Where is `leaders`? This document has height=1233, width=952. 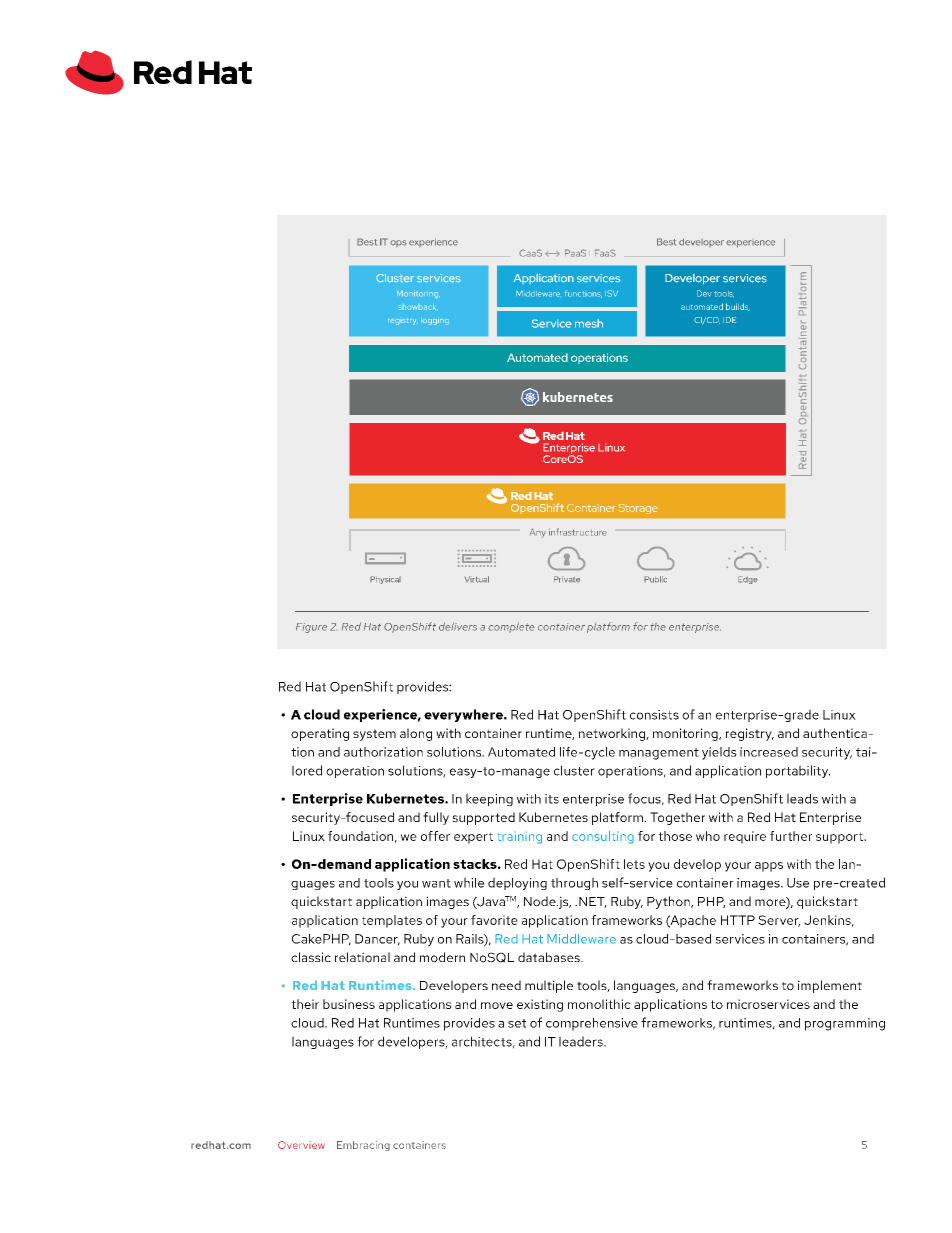 leaders is located at coordinates (582, 1041).
